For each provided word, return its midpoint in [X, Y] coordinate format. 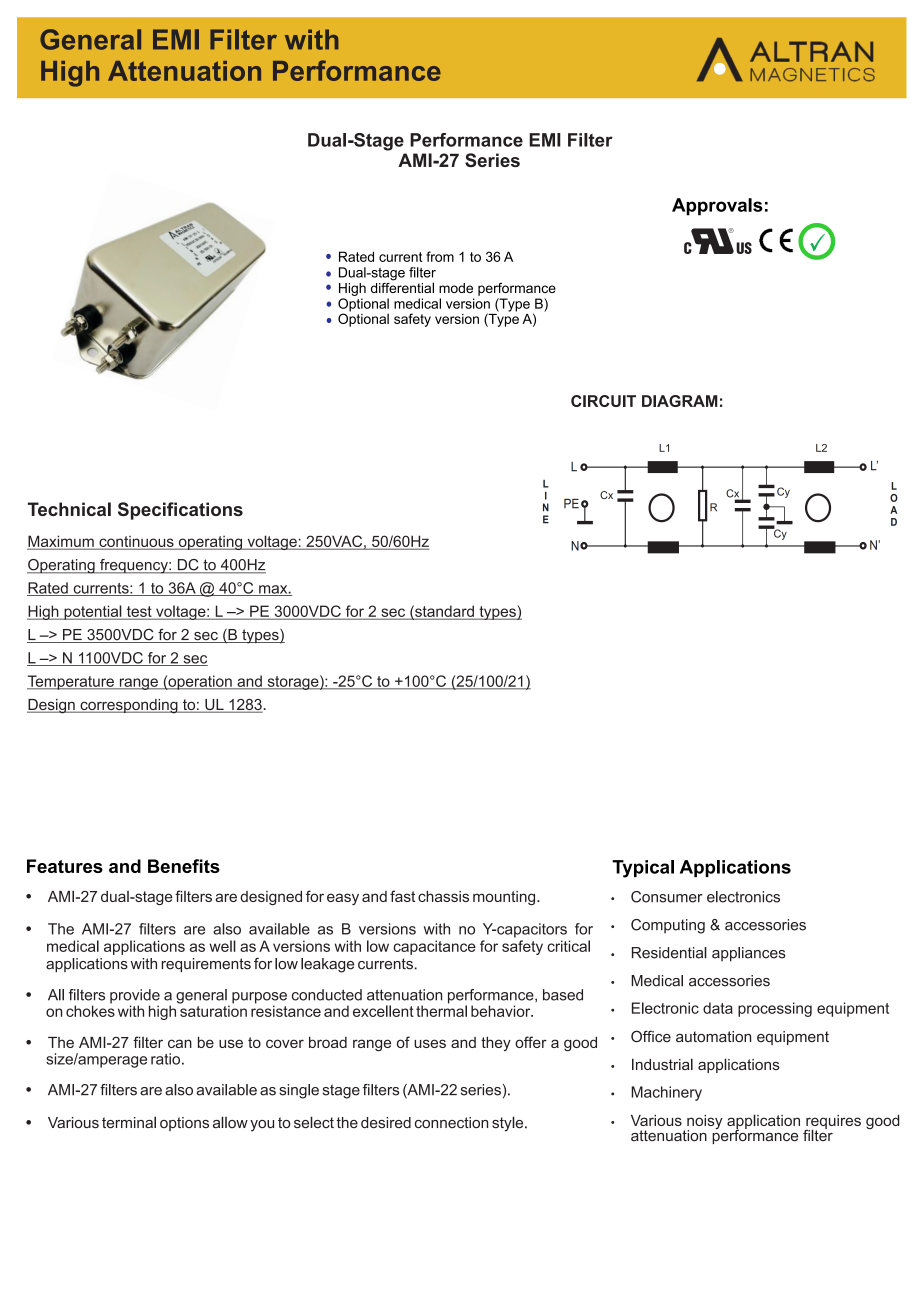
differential [402, 286]
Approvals [717, 207]
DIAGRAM [680, 401]
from [440, 256]
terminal [129, 1122]
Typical [643, 869]
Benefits [184, 866]
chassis [443, 896]
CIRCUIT [603, 401]
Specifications [180, 511]
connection [451, 1123]
